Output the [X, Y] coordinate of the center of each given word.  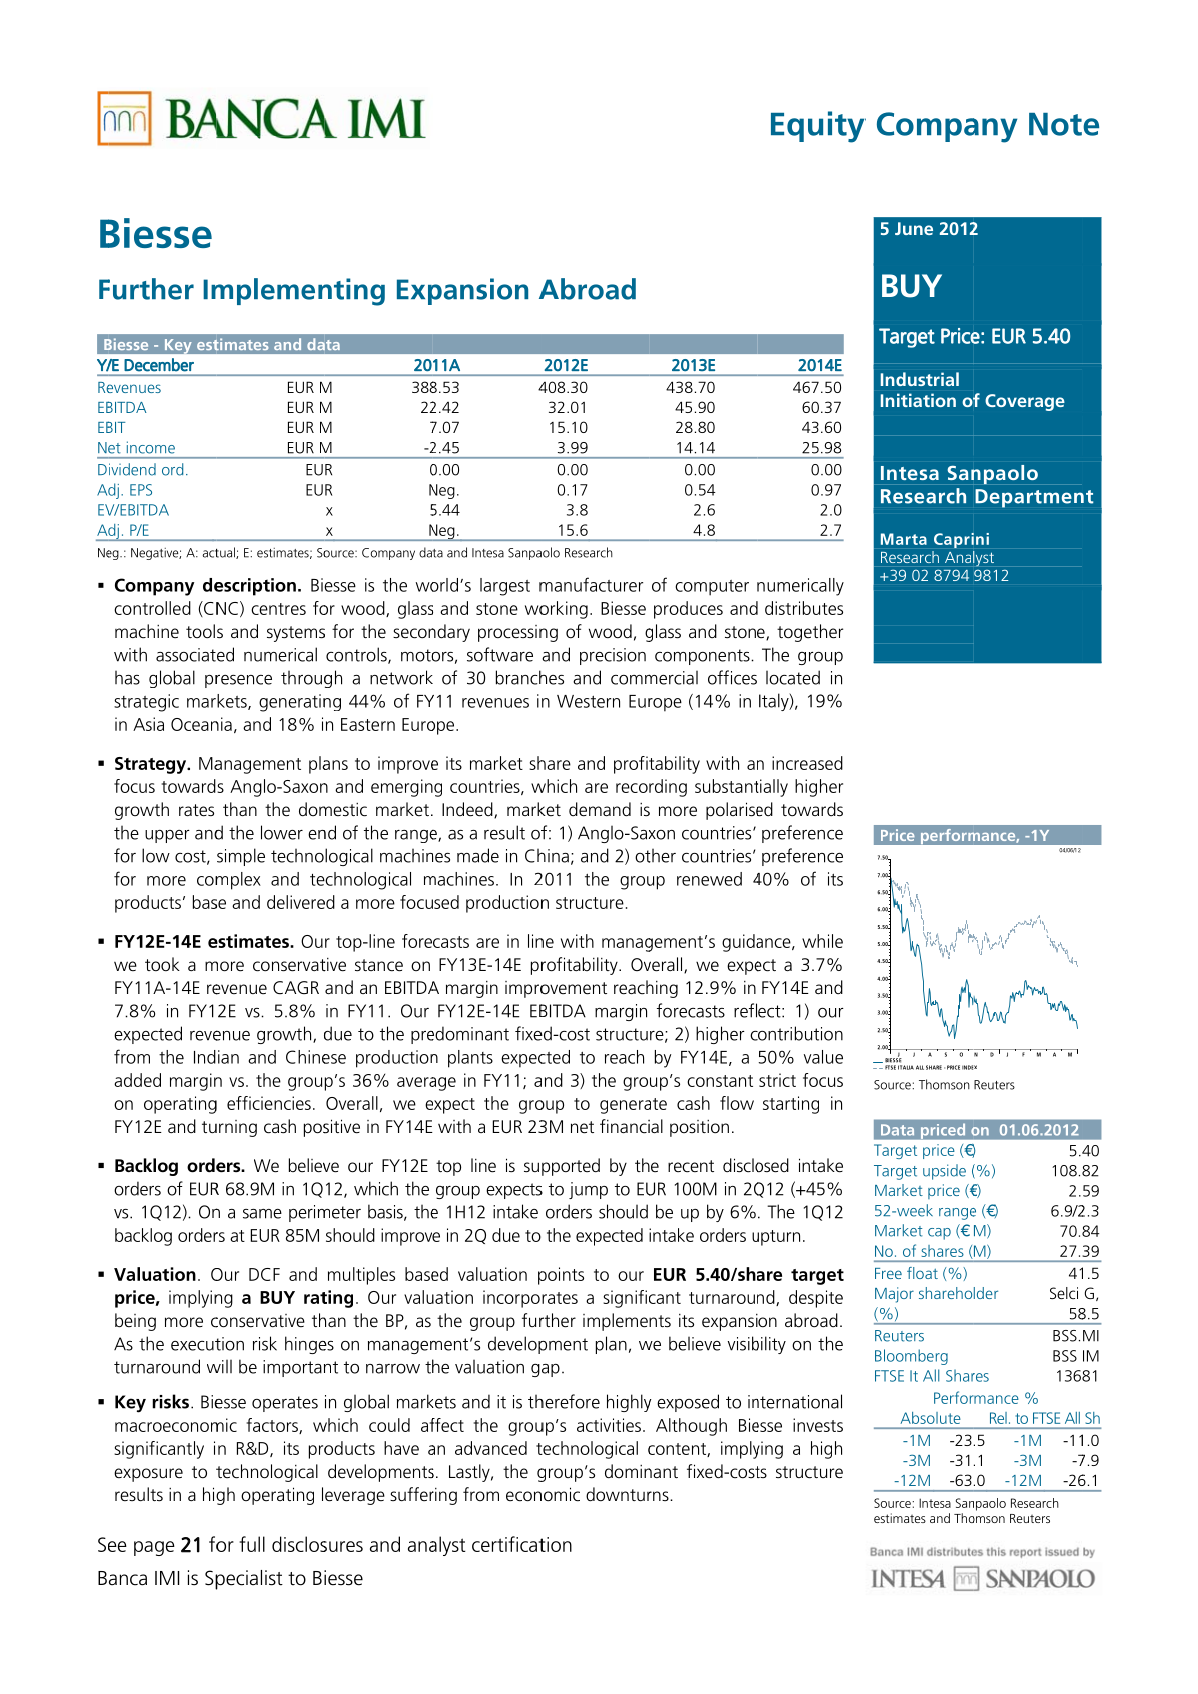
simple [241, 857]
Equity [818, 127]
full [252, 1544]
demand [600, 809]
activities [609, 1425]
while [822, 941]
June [914, 228]
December [159, 365]
